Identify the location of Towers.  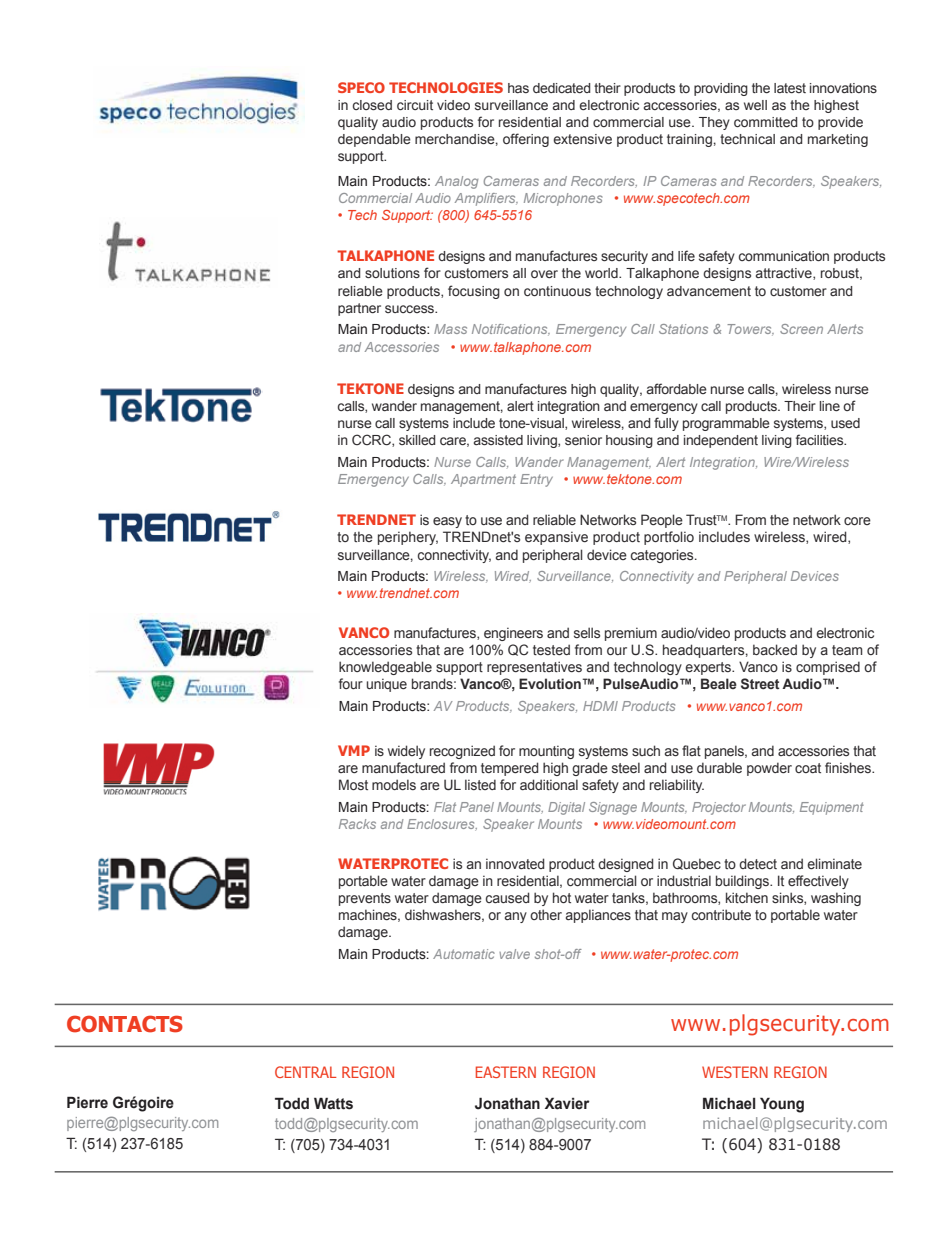
(750, 330).
